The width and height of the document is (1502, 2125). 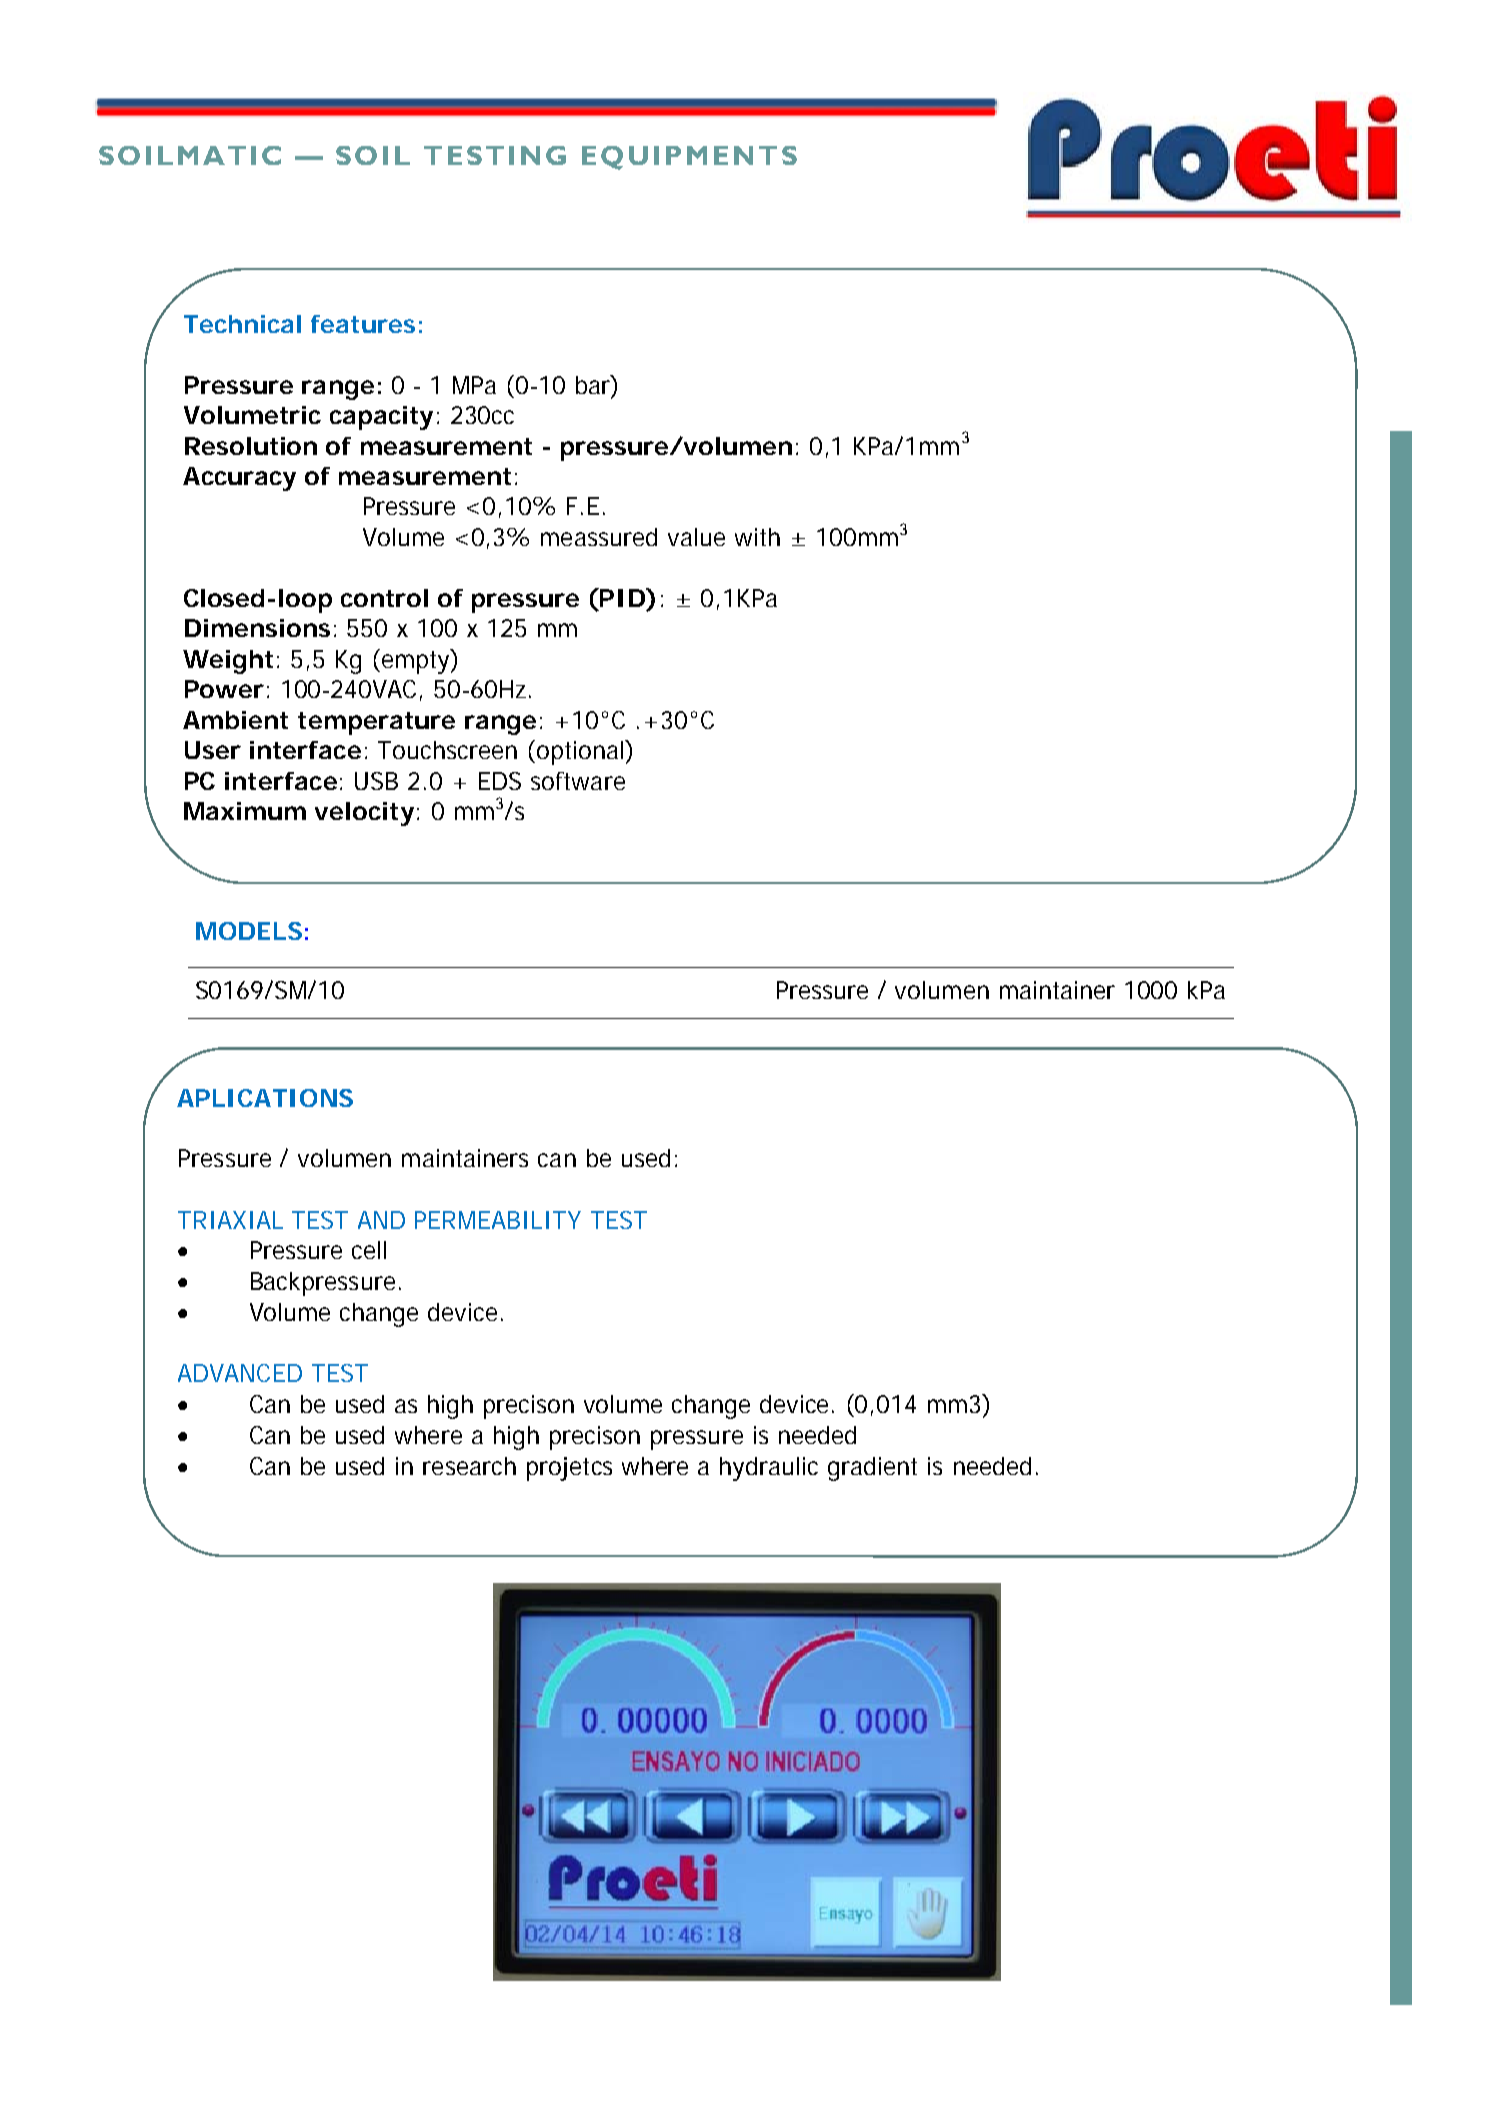 I want to click on cell, so click(x=369, y=1250).
